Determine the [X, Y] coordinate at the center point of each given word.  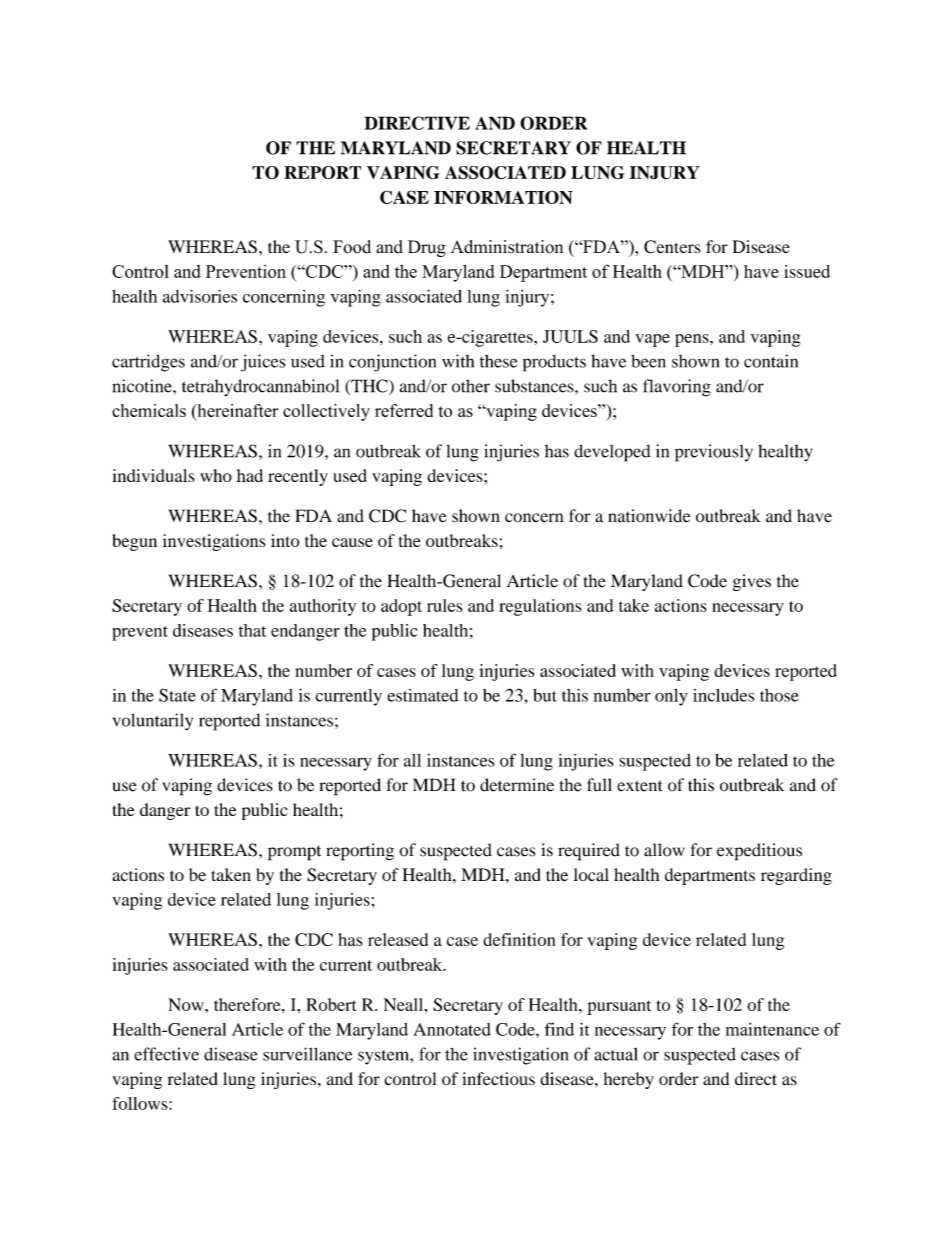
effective [166, 1054]
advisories [200, 296]
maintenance [772, 1029]
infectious [498, 1079]
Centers [672, 247]
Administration [507, 247]
